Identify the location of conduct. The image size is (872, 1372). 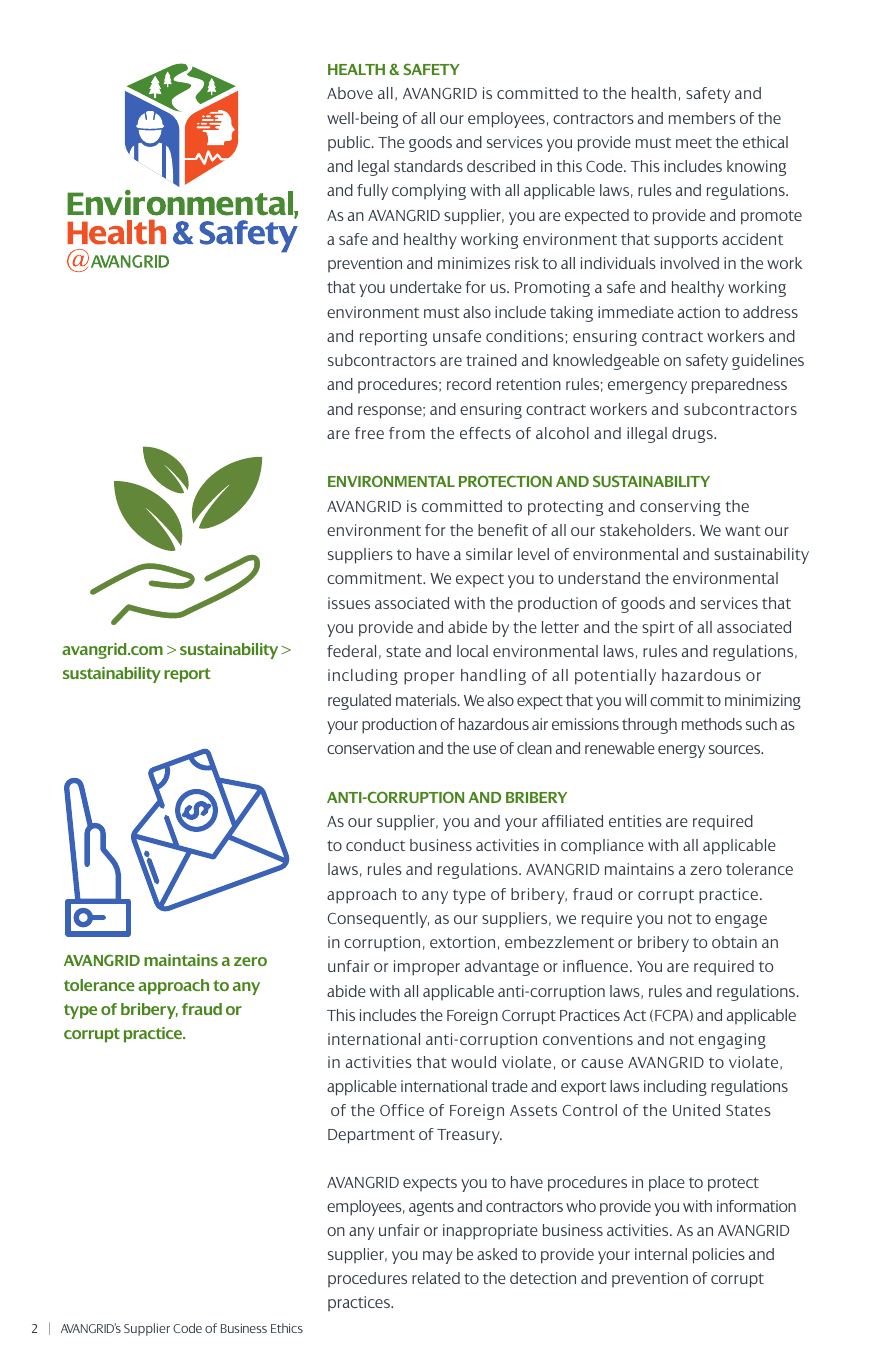
(375, 845).
